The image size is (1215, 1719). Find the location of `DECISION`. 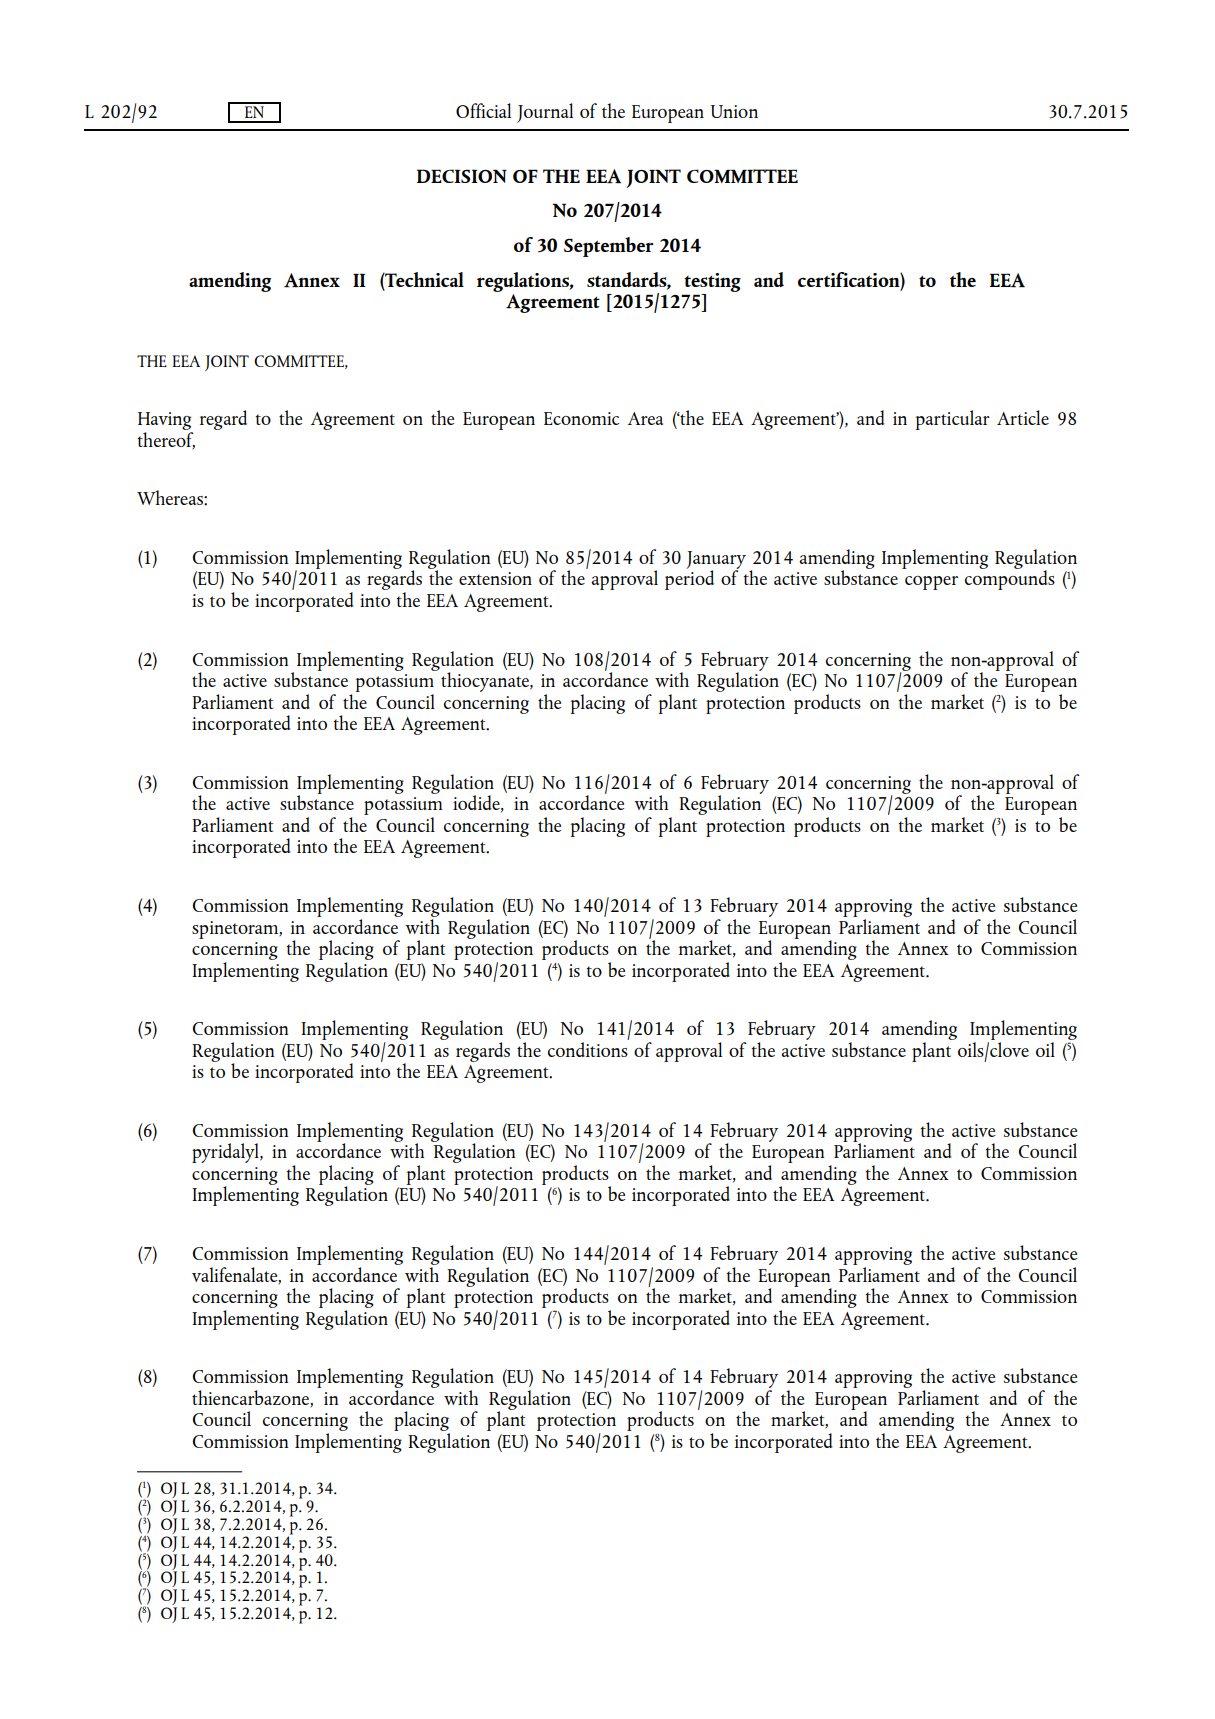

DECISION is located at coordinates (462, 176).
